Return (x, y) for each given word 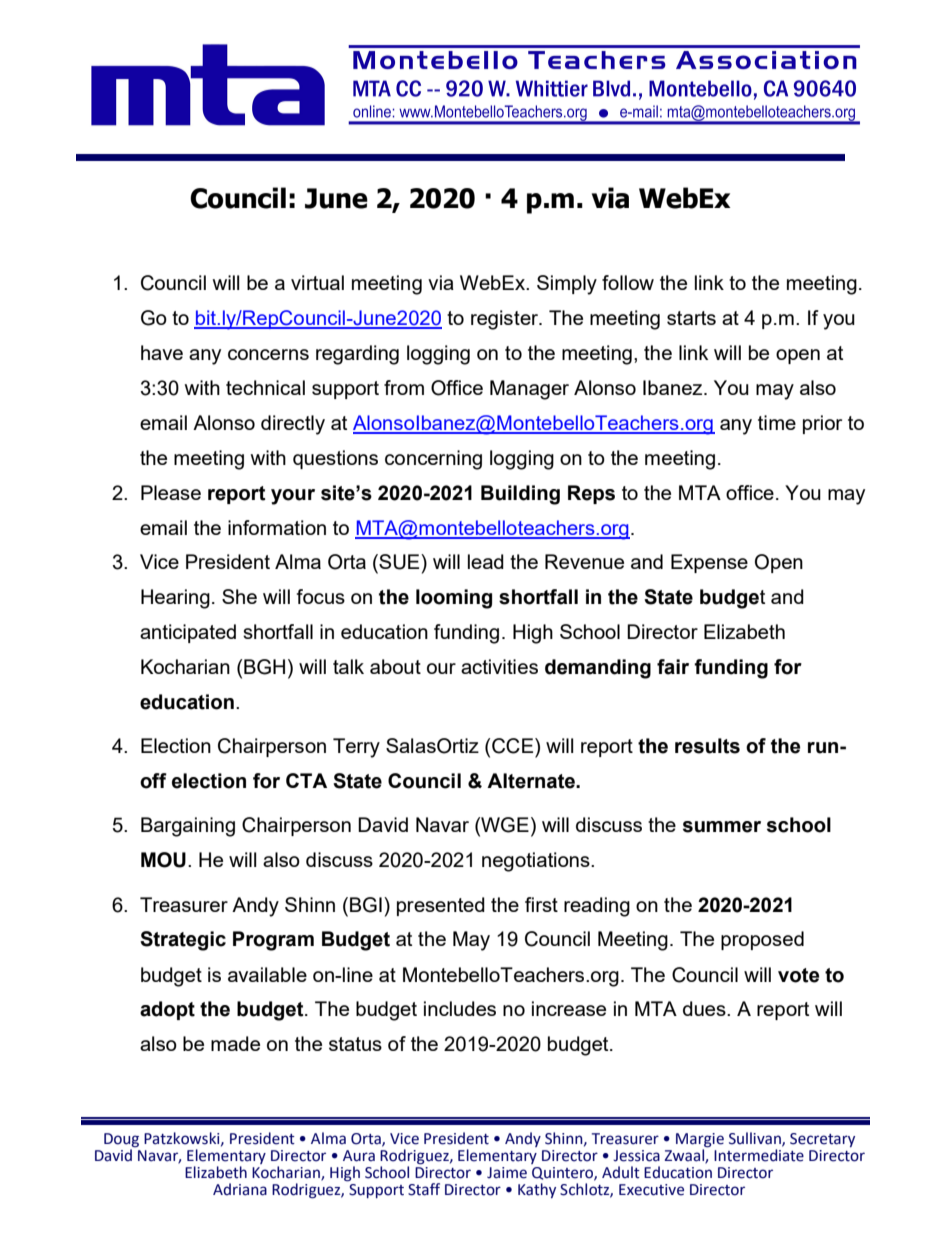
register (506, 320)
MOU (163, 860)
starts (691, 318)
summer (722, 827)
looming (454, 599)
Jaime (507, 1173)
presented (441, 906)
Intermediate (759, 1155)
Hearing (175, 599)
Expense (709, 563)
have (162, 352)
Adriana (240, 1189)
